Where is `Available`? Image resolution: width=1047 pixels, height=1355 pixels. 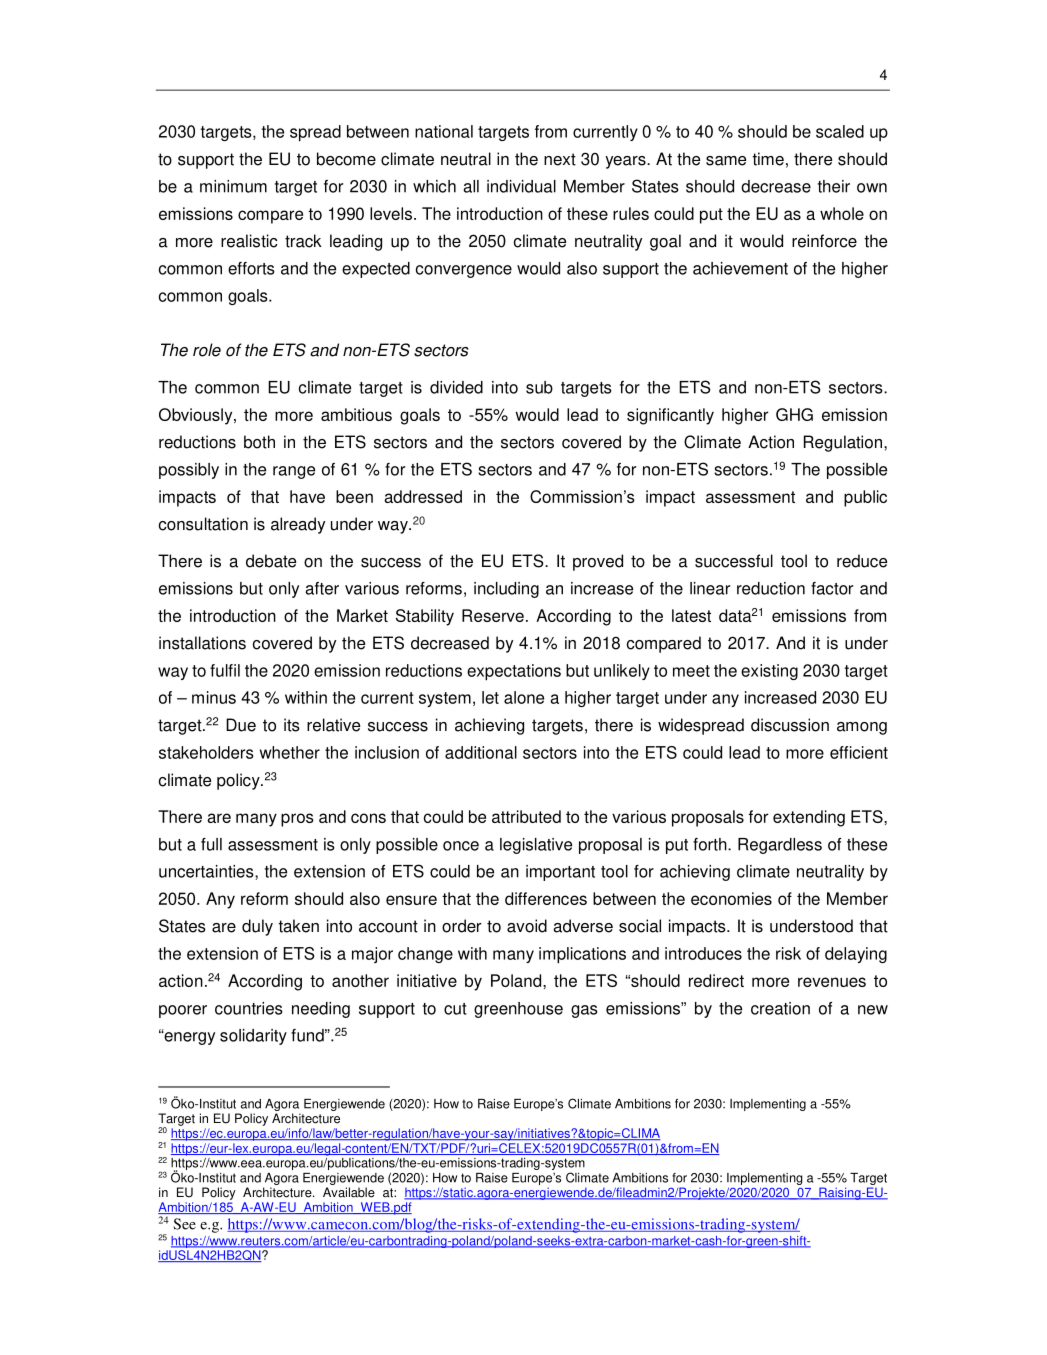
Available is located at coordinates (349, 1192).
